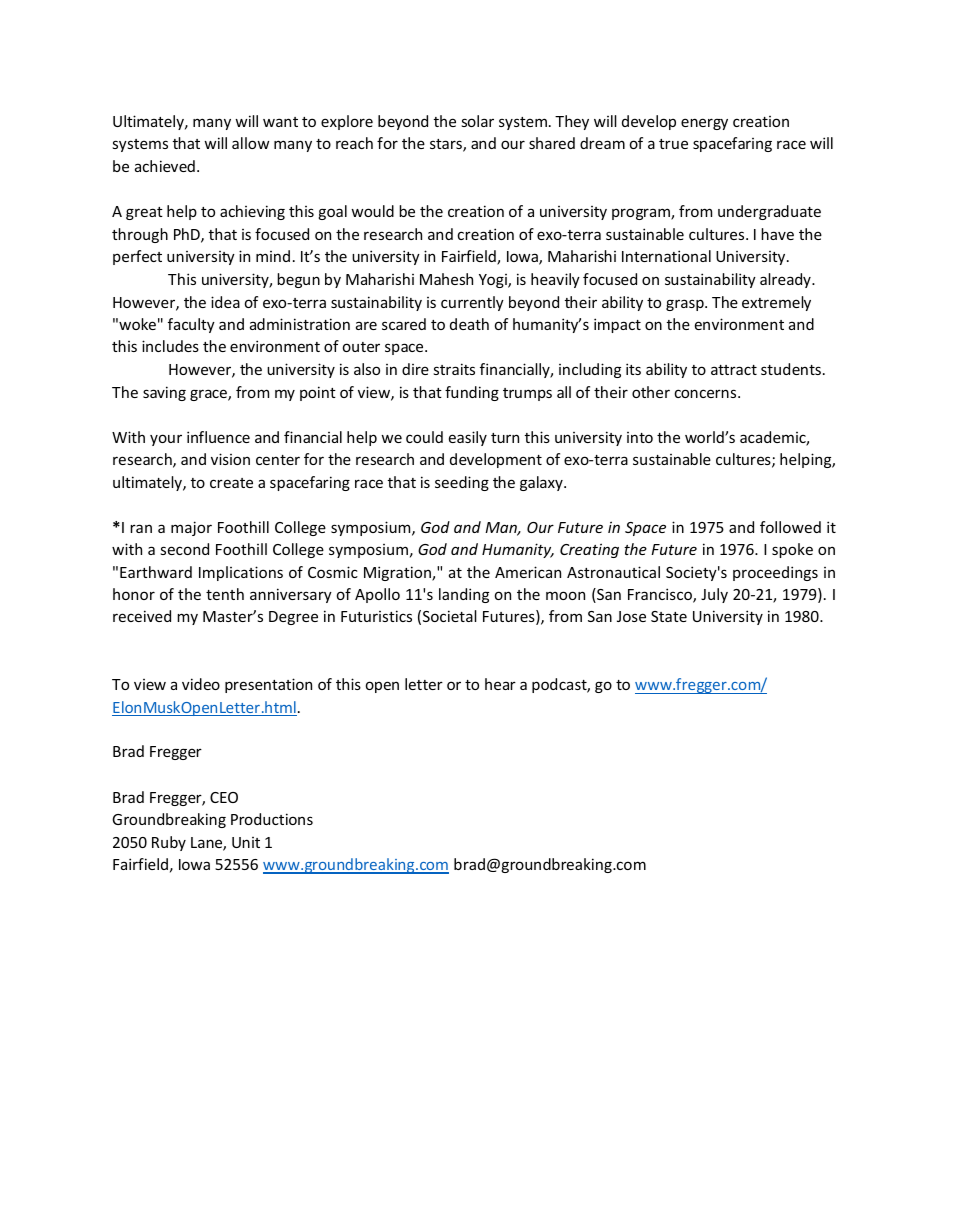 Image resolution: width=953 pixels, height=1232 pixels. I want to click on into, so click(640, 437).
